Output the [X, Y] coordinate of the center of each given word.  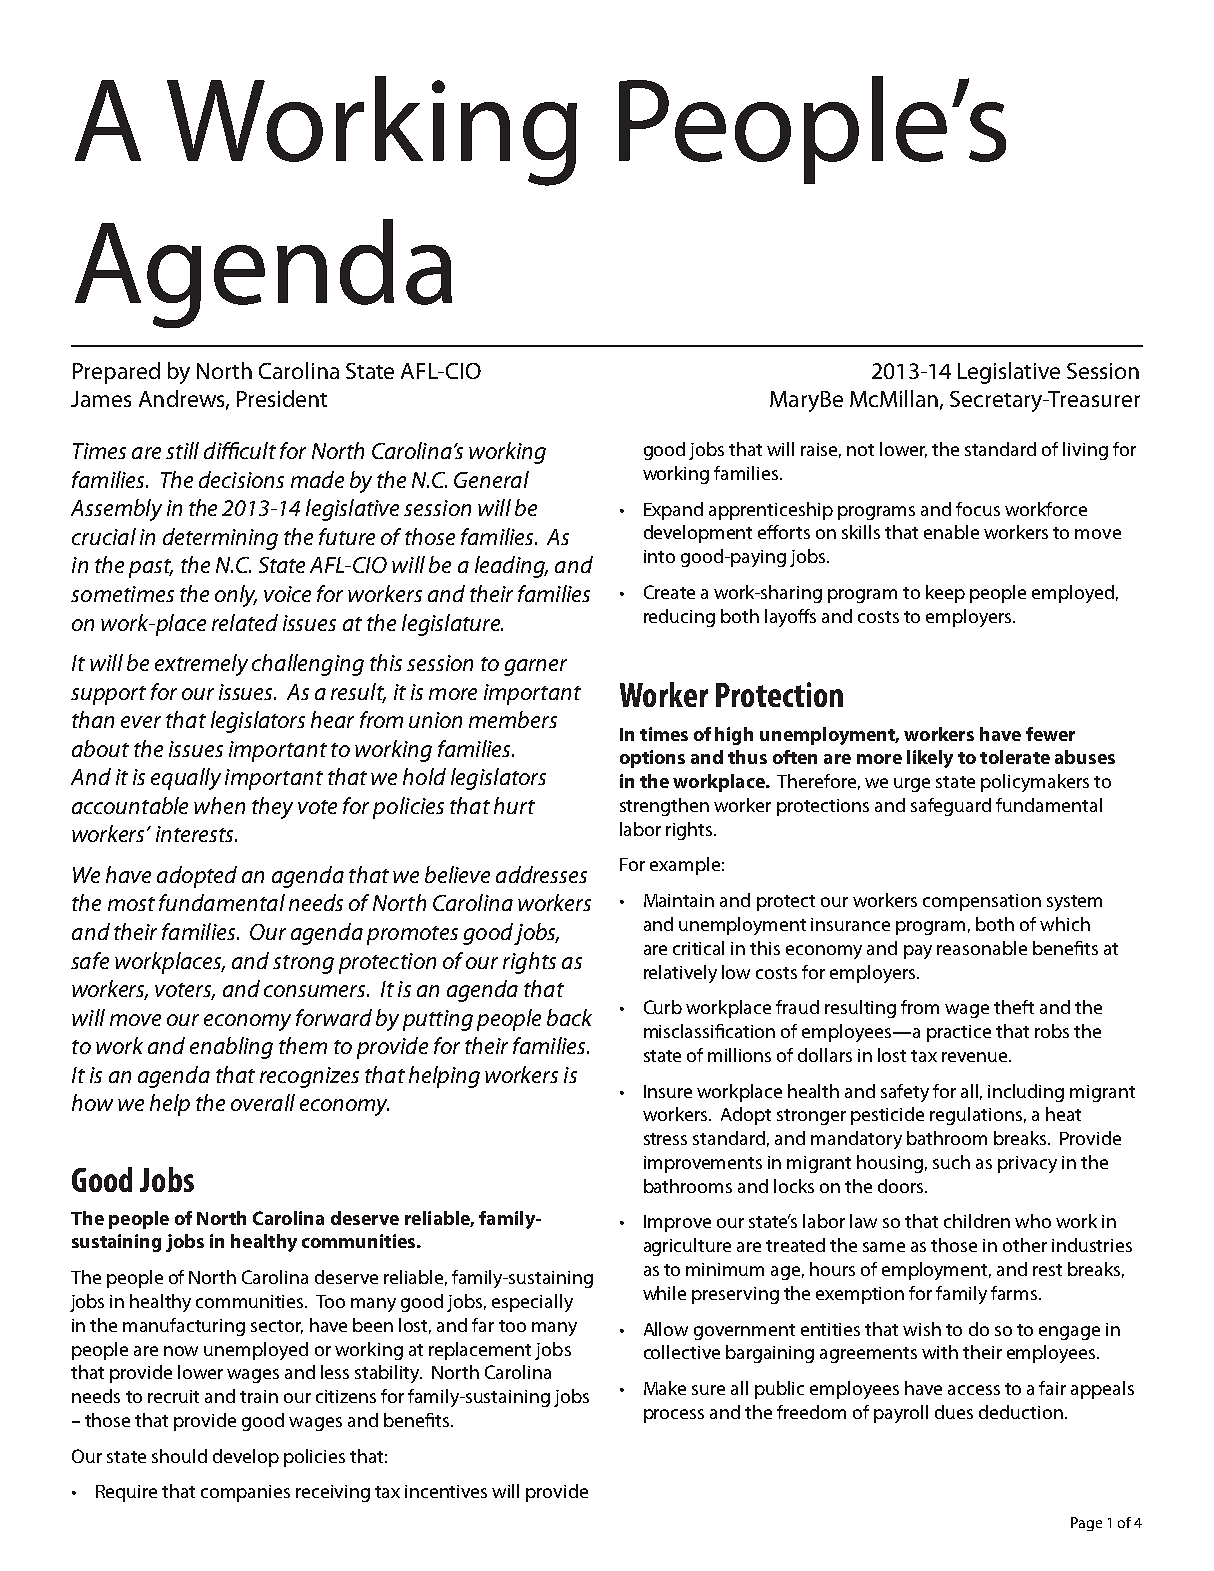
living [1085, 451]
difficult [240, 450]
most [131, 904]
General [491, 479]
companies [245, 1493]
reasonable [982, 948]
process [674, 1416]
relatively [680, 974]
